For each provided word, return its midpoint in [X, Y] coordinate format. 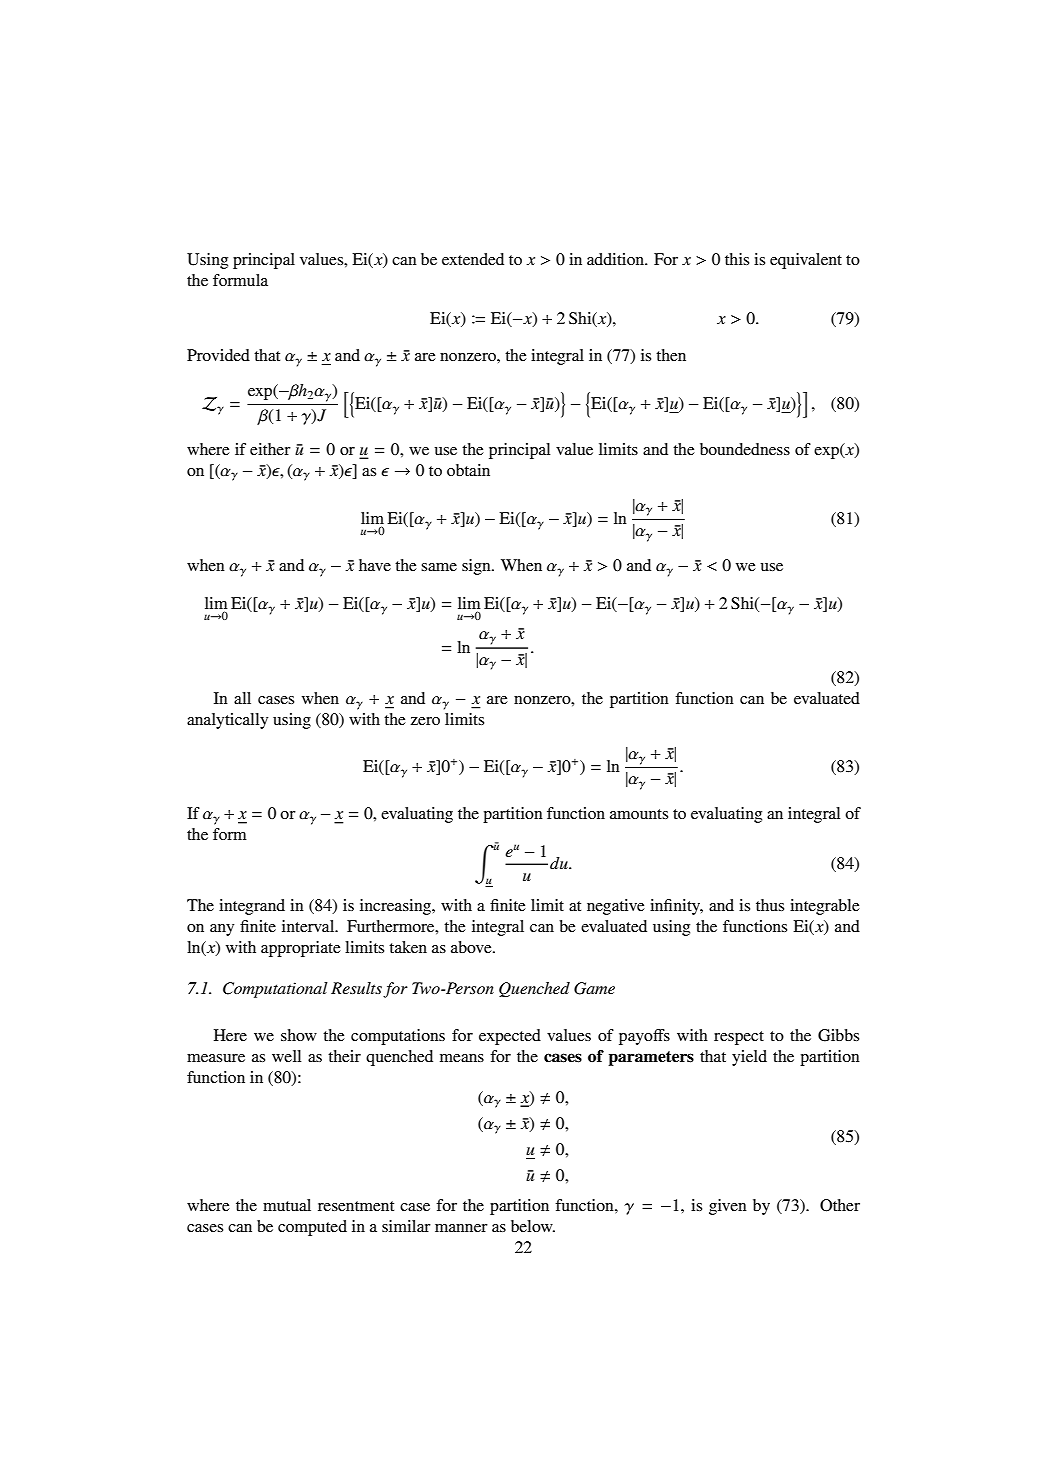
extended [473, 259]
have [375, 565]
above [472, 947]
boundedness [745, 449]
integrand [252, 907]
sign [477, 567]
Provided [218, 355]
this [737, 259]
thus [770, 905]
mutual [287, 1205]
